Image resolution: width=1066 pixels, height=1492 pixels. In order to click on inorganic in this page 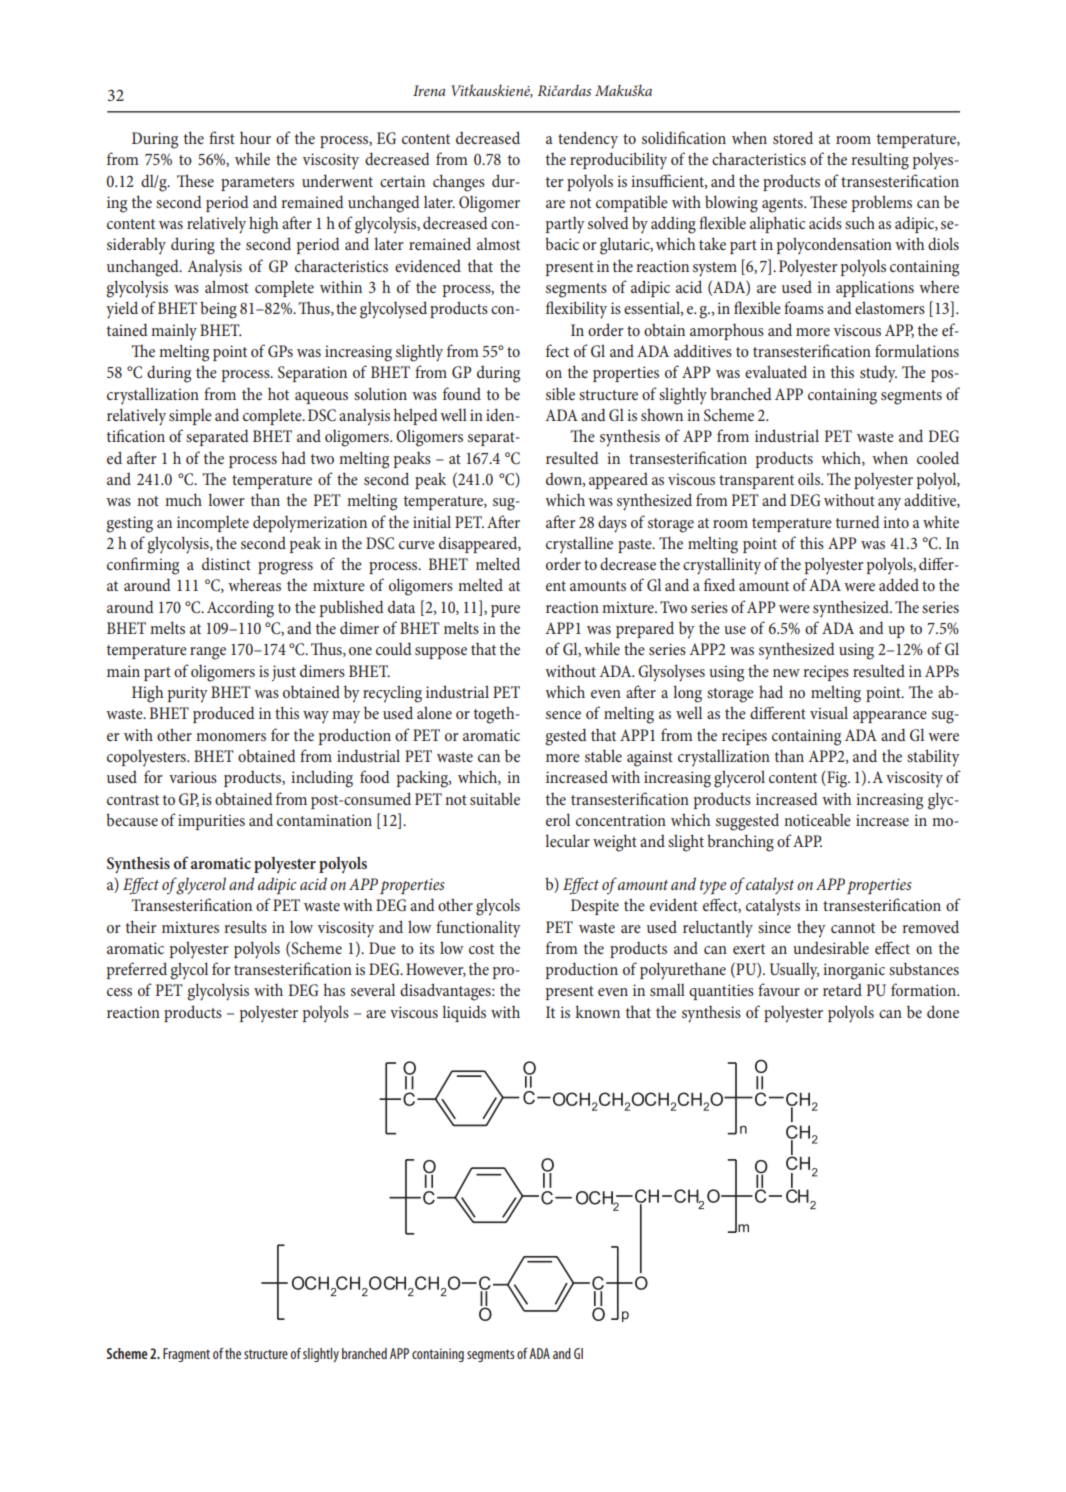, I will do `click(854, 971)`.
